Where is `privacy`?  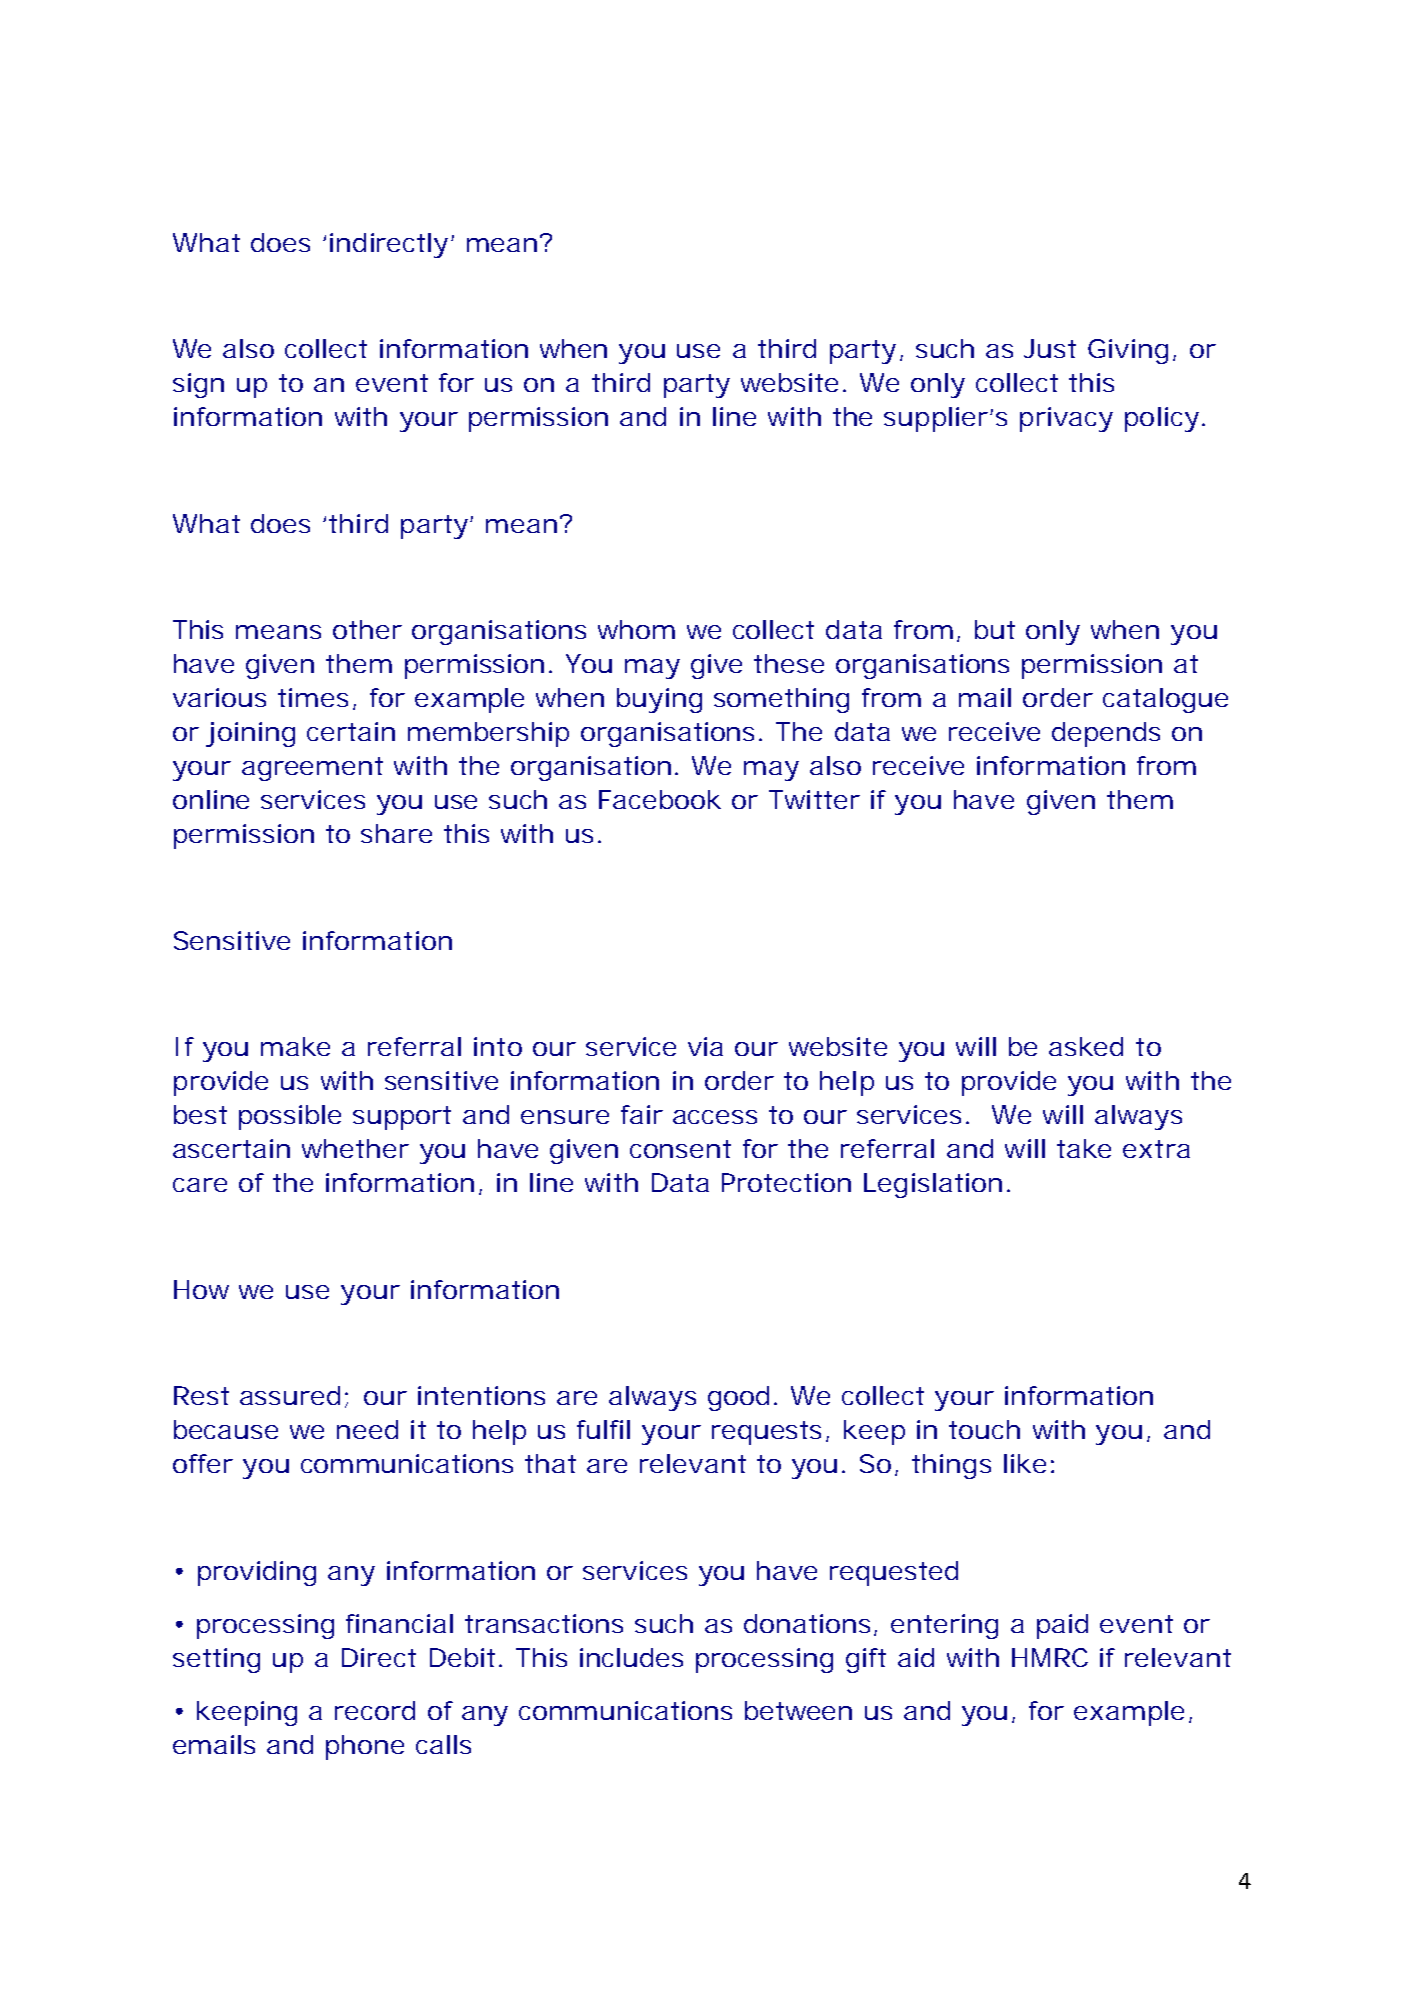
privacy is located at coordinates (1066, 419).
